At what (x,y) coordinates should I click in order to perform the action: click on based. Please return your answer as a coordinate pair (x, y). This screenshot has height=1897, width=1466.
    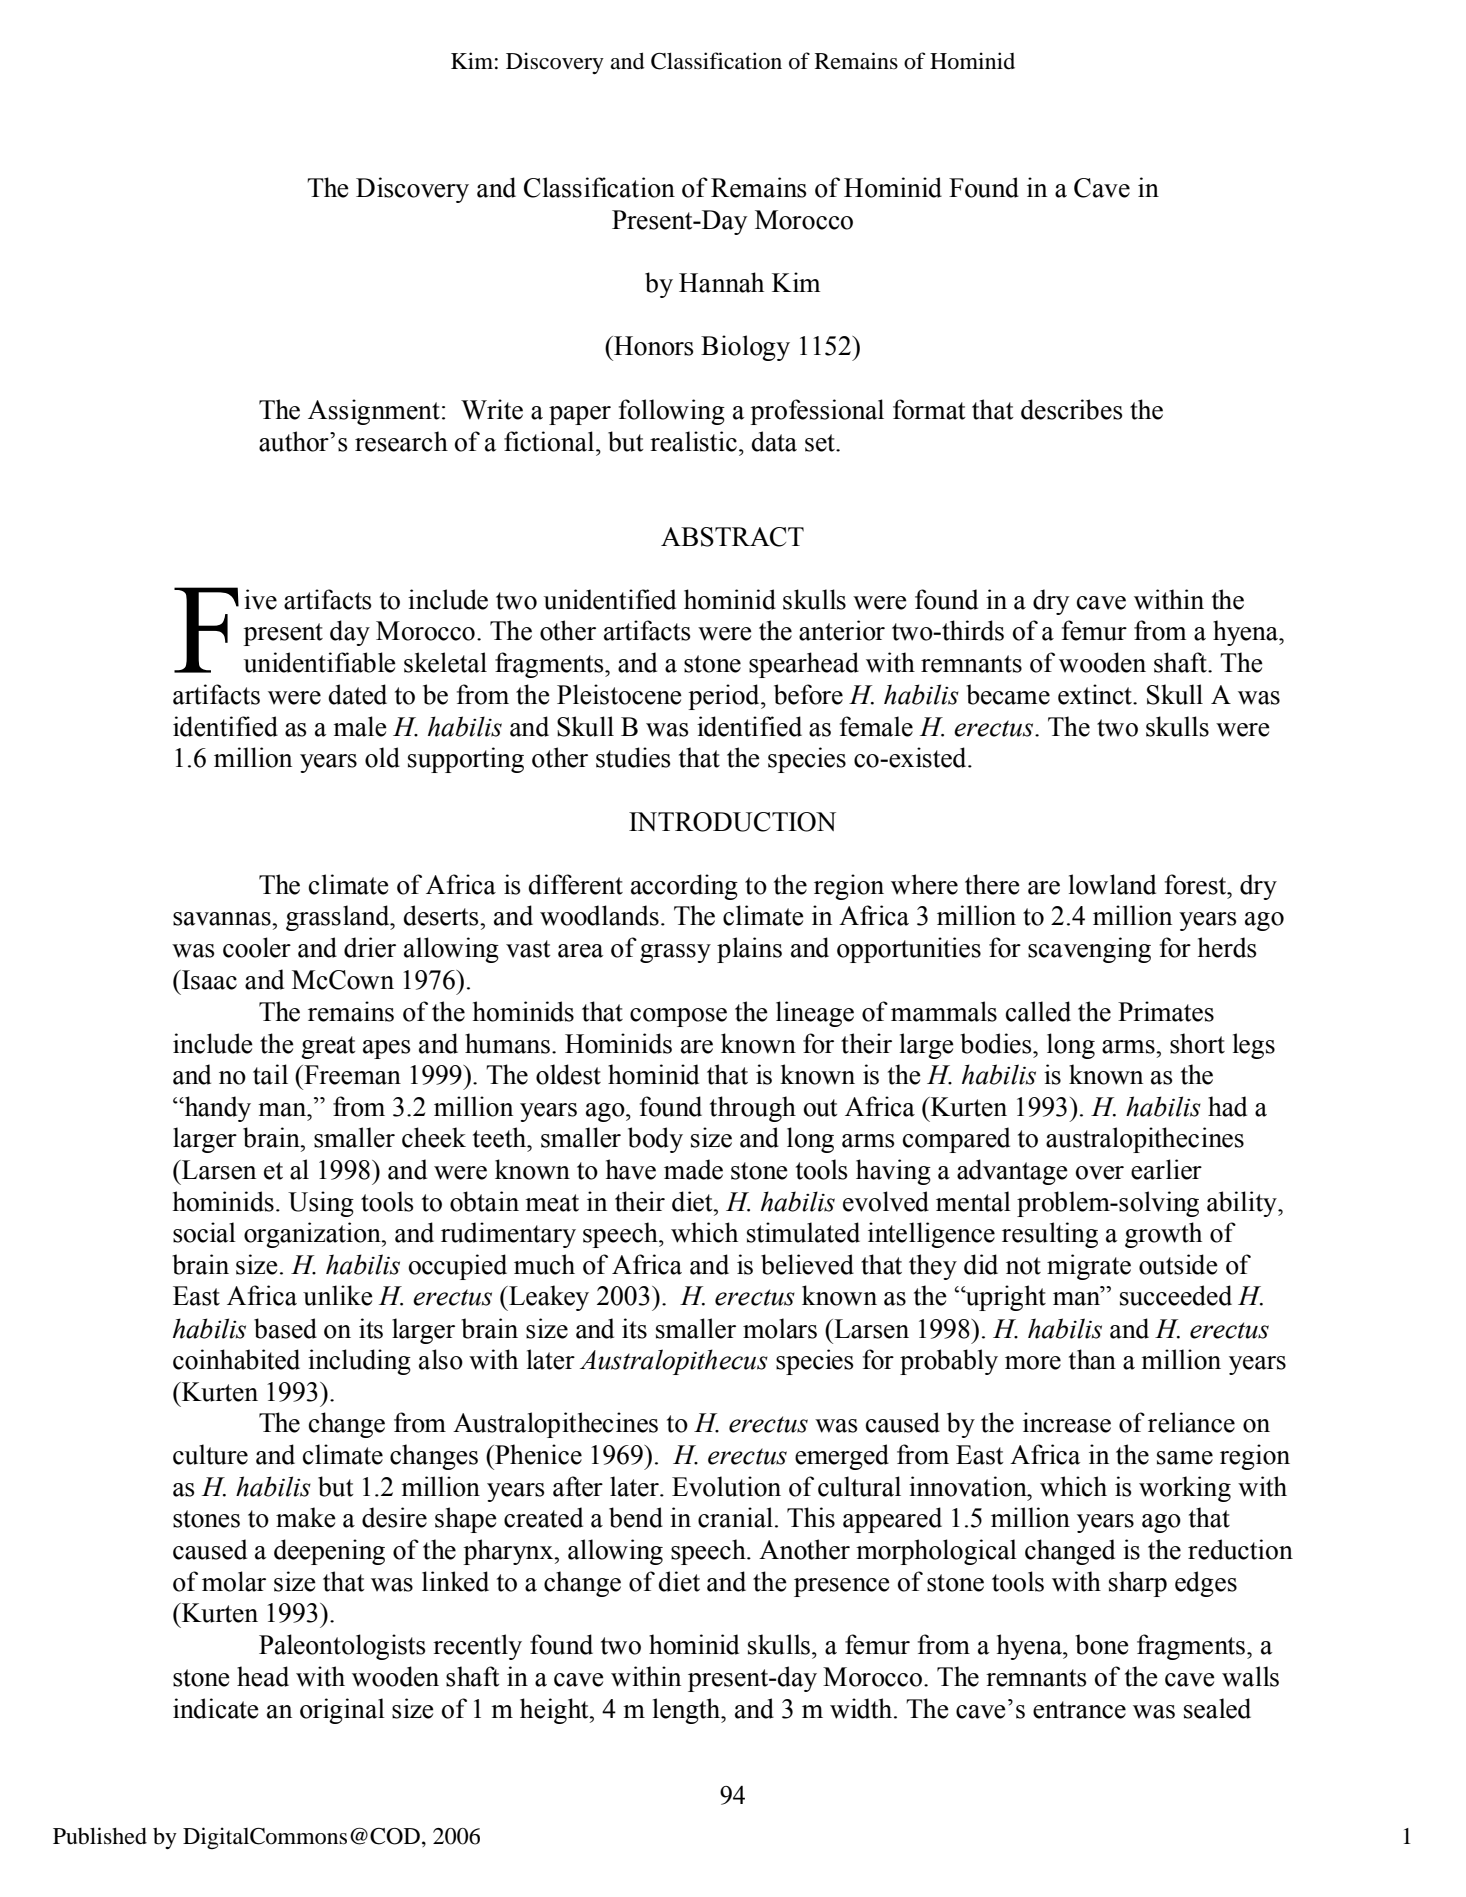
    Looking at the image, I should click on (285, 1328).
